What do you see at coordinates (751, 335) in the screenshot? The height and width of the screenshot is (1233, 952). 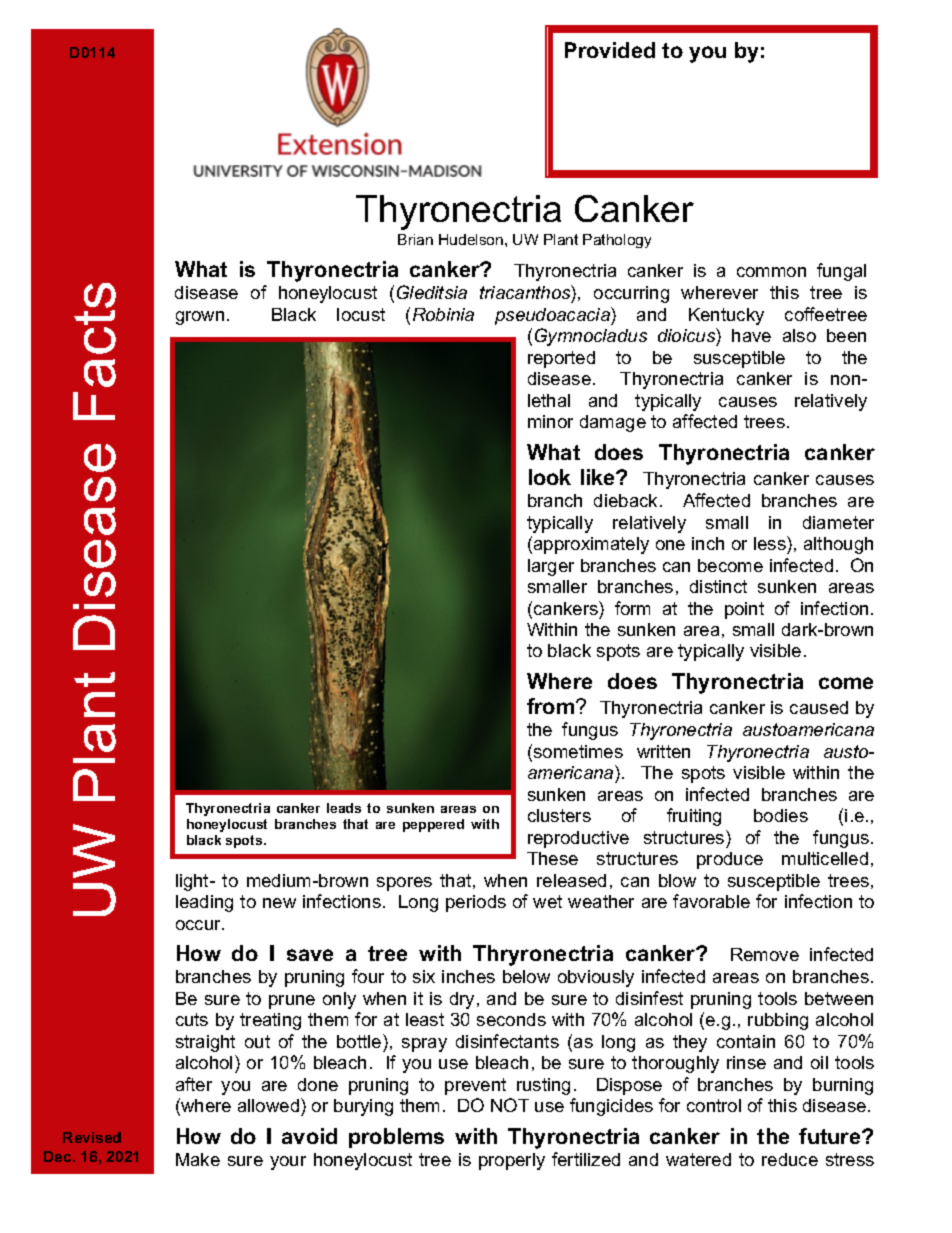 I see `have` at bounding box center [751, 335].
